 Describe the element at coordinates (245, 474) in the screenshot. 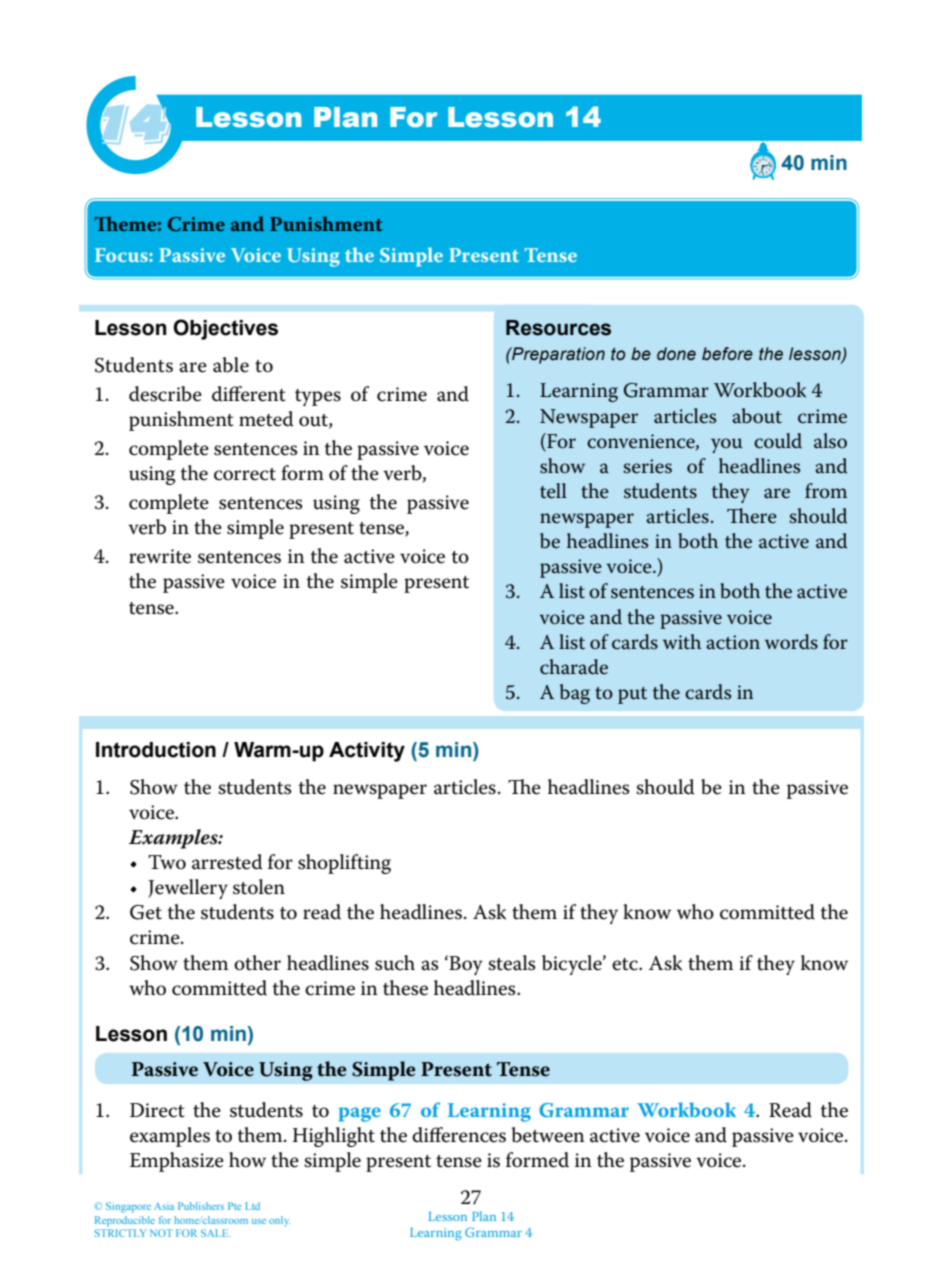

I see `correct` at that location.
